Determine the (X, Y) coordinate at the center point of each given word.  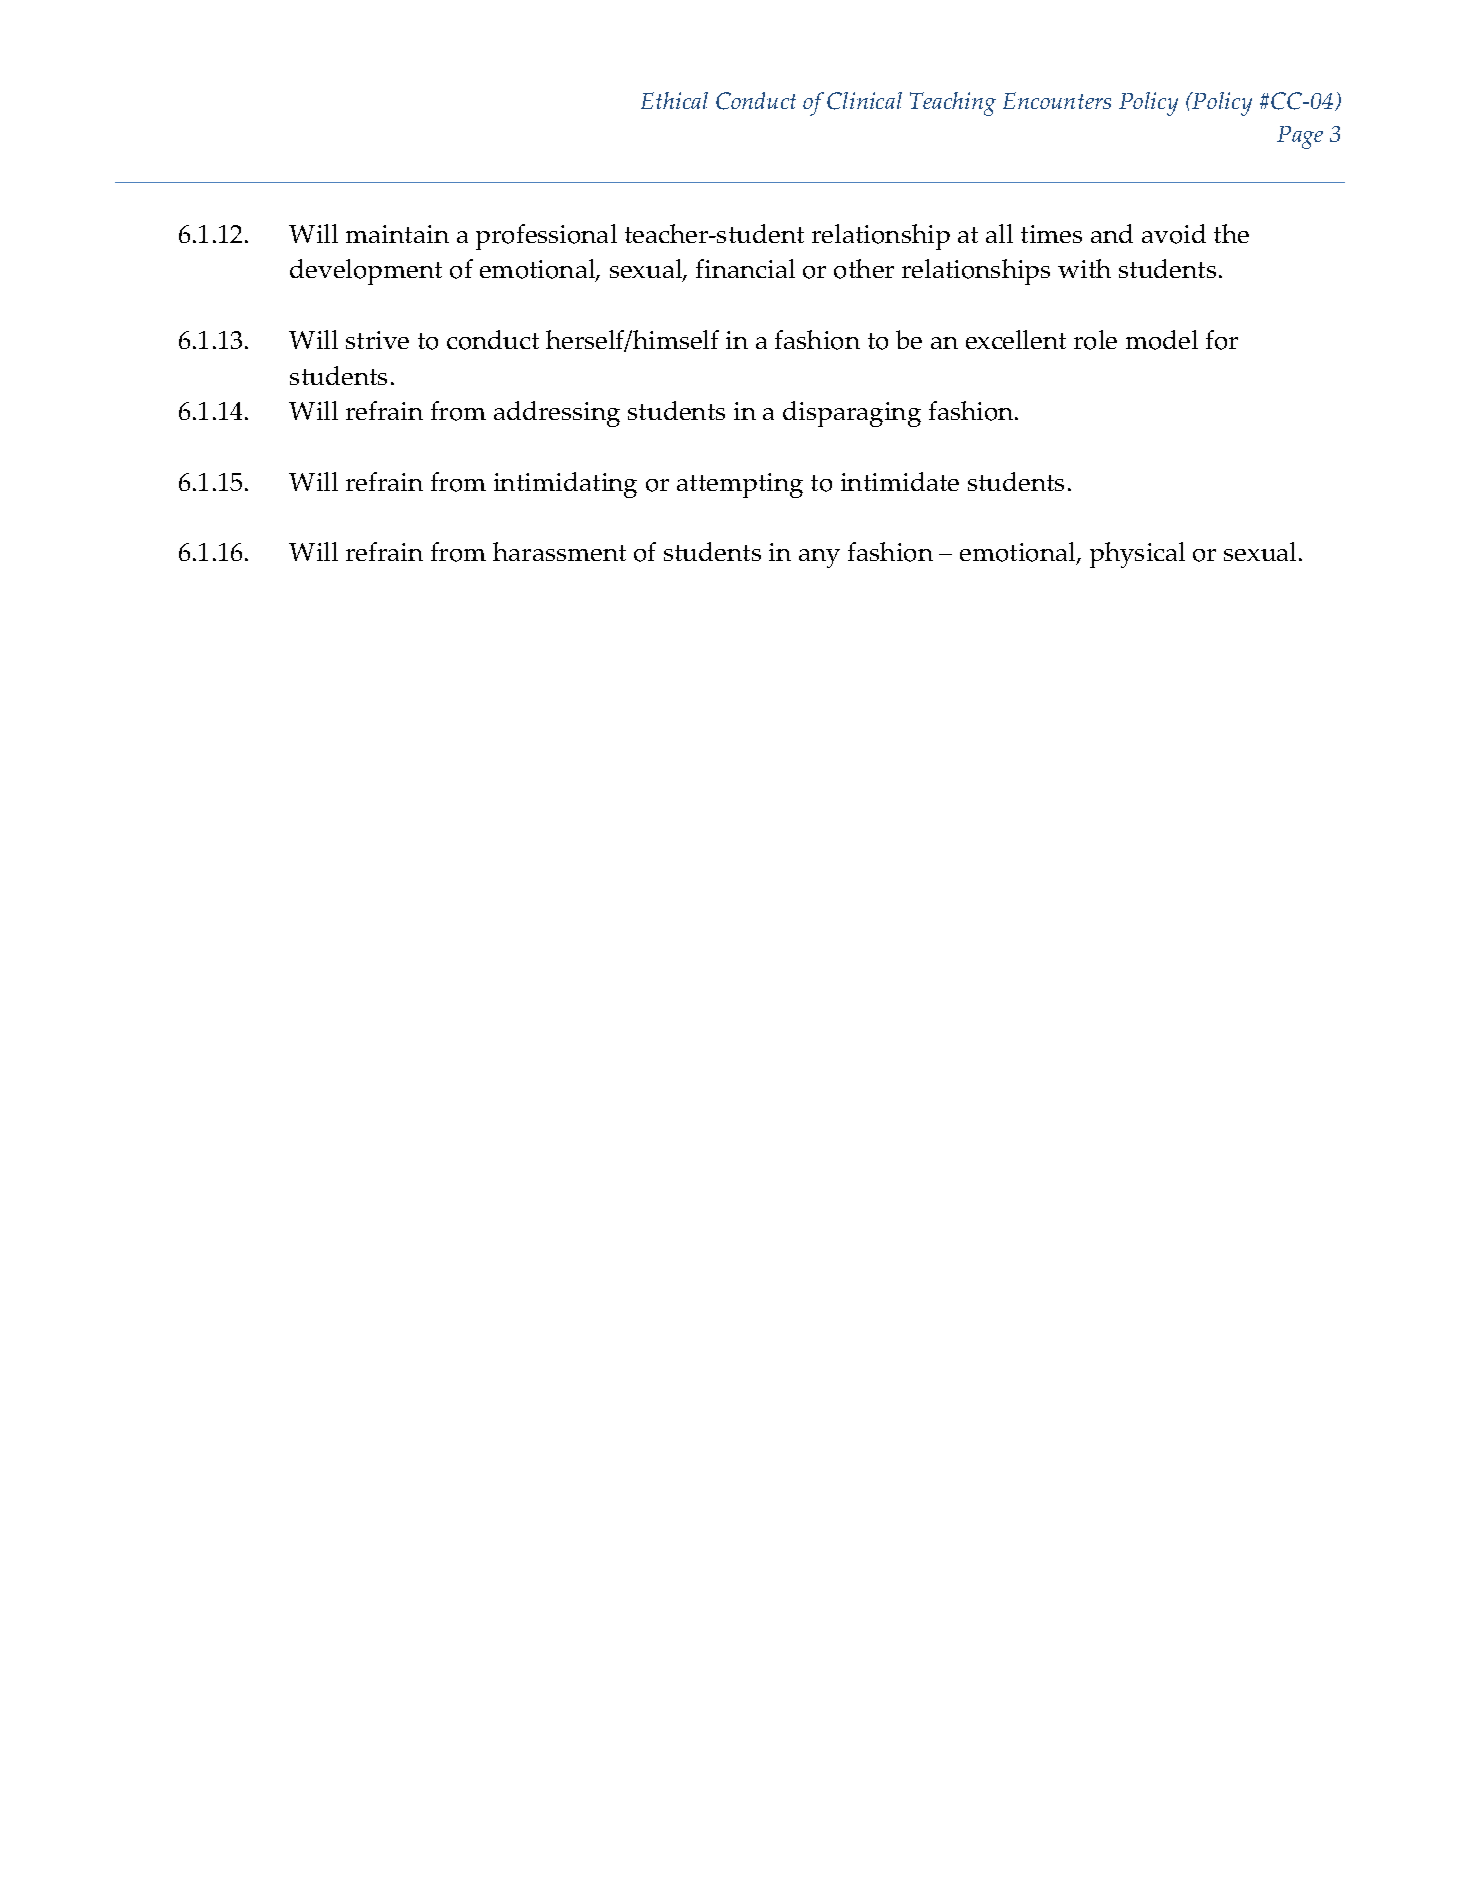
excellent (1016, 339)
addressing (557, 414)
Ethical (674, 100)
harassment (559, 551)
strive (377, 340)
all (999, 233)
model (1162, 340)
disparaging (852, 414)
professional (546, 237)
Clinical (864, 101)
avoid (1174, 234)
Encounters (1057, 100)
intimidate (900, 481)
